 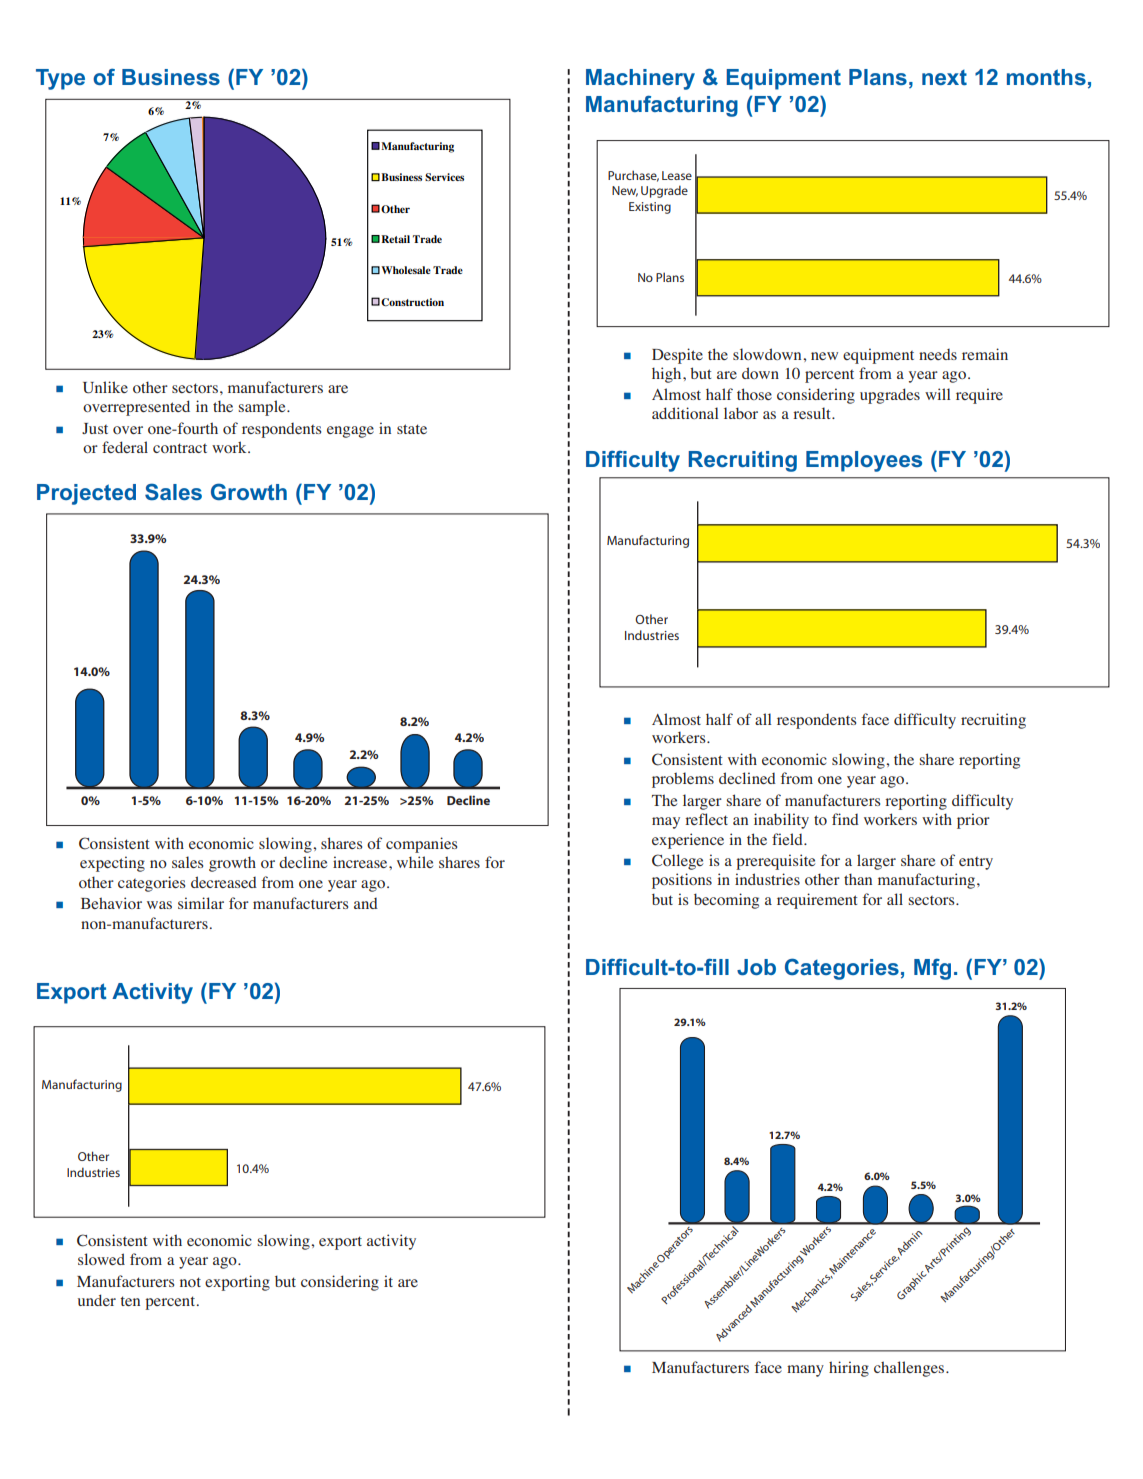 What do you see at coordinates (180, 448) in the screenshot?
I see `contract` at bounding box center [180, 448].
